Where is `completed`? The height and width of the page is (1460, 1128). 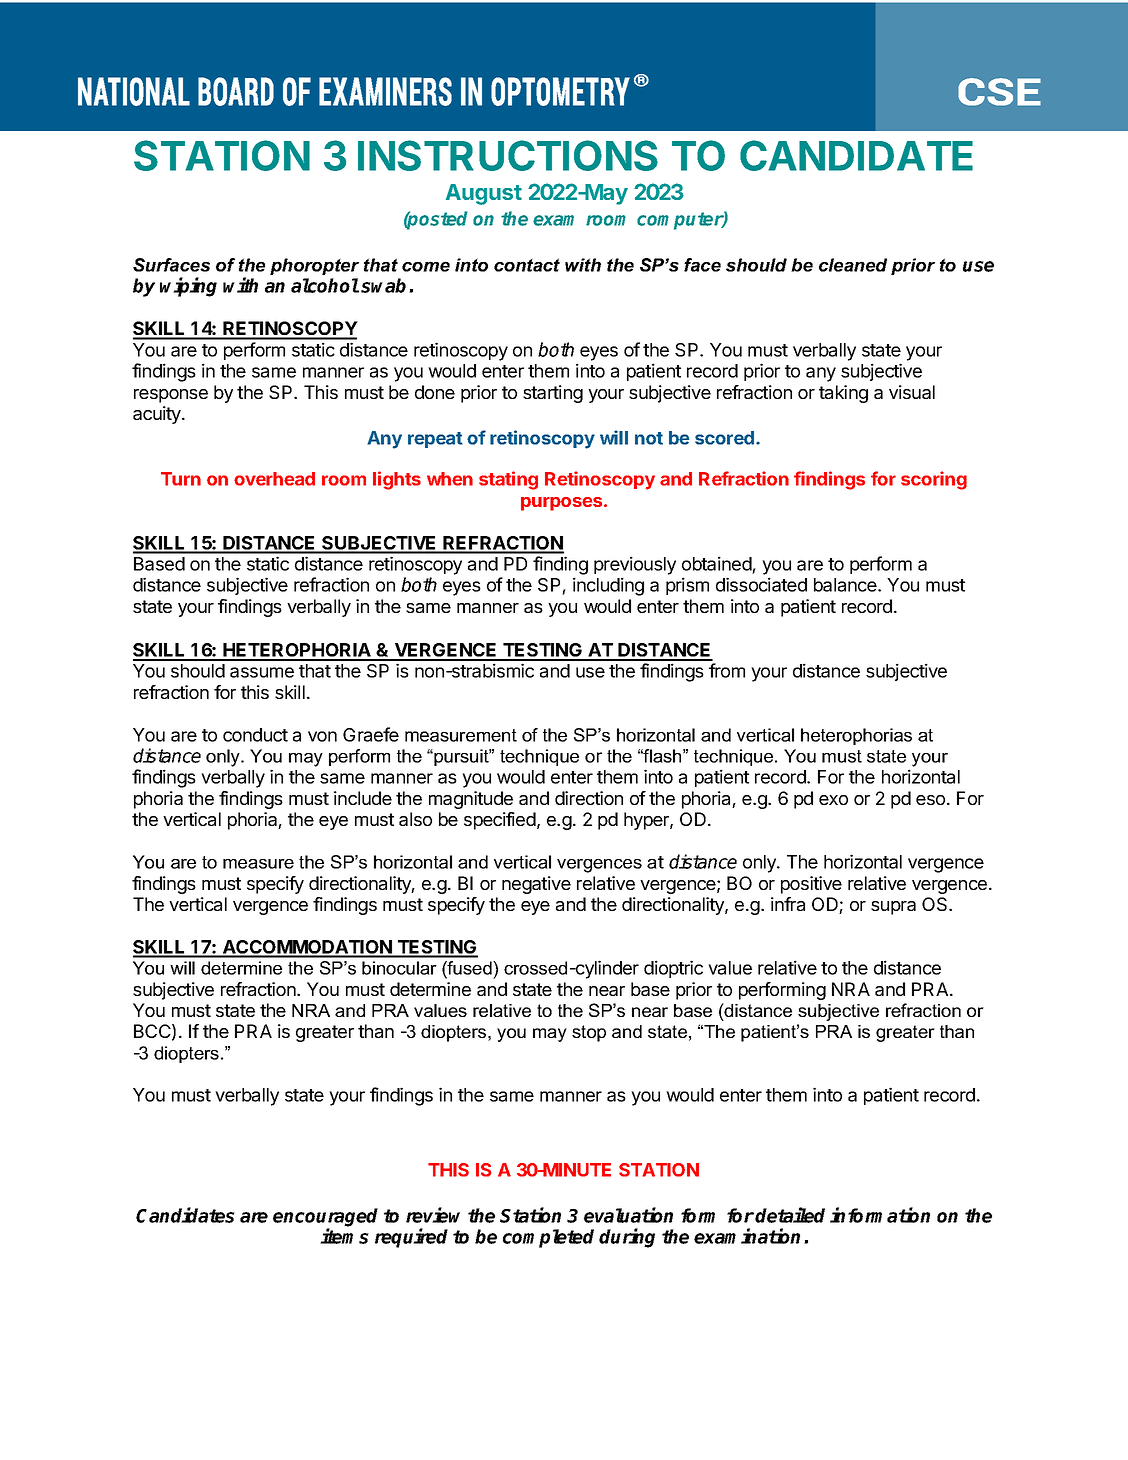 completed is located at coordinates (548, 1238).
